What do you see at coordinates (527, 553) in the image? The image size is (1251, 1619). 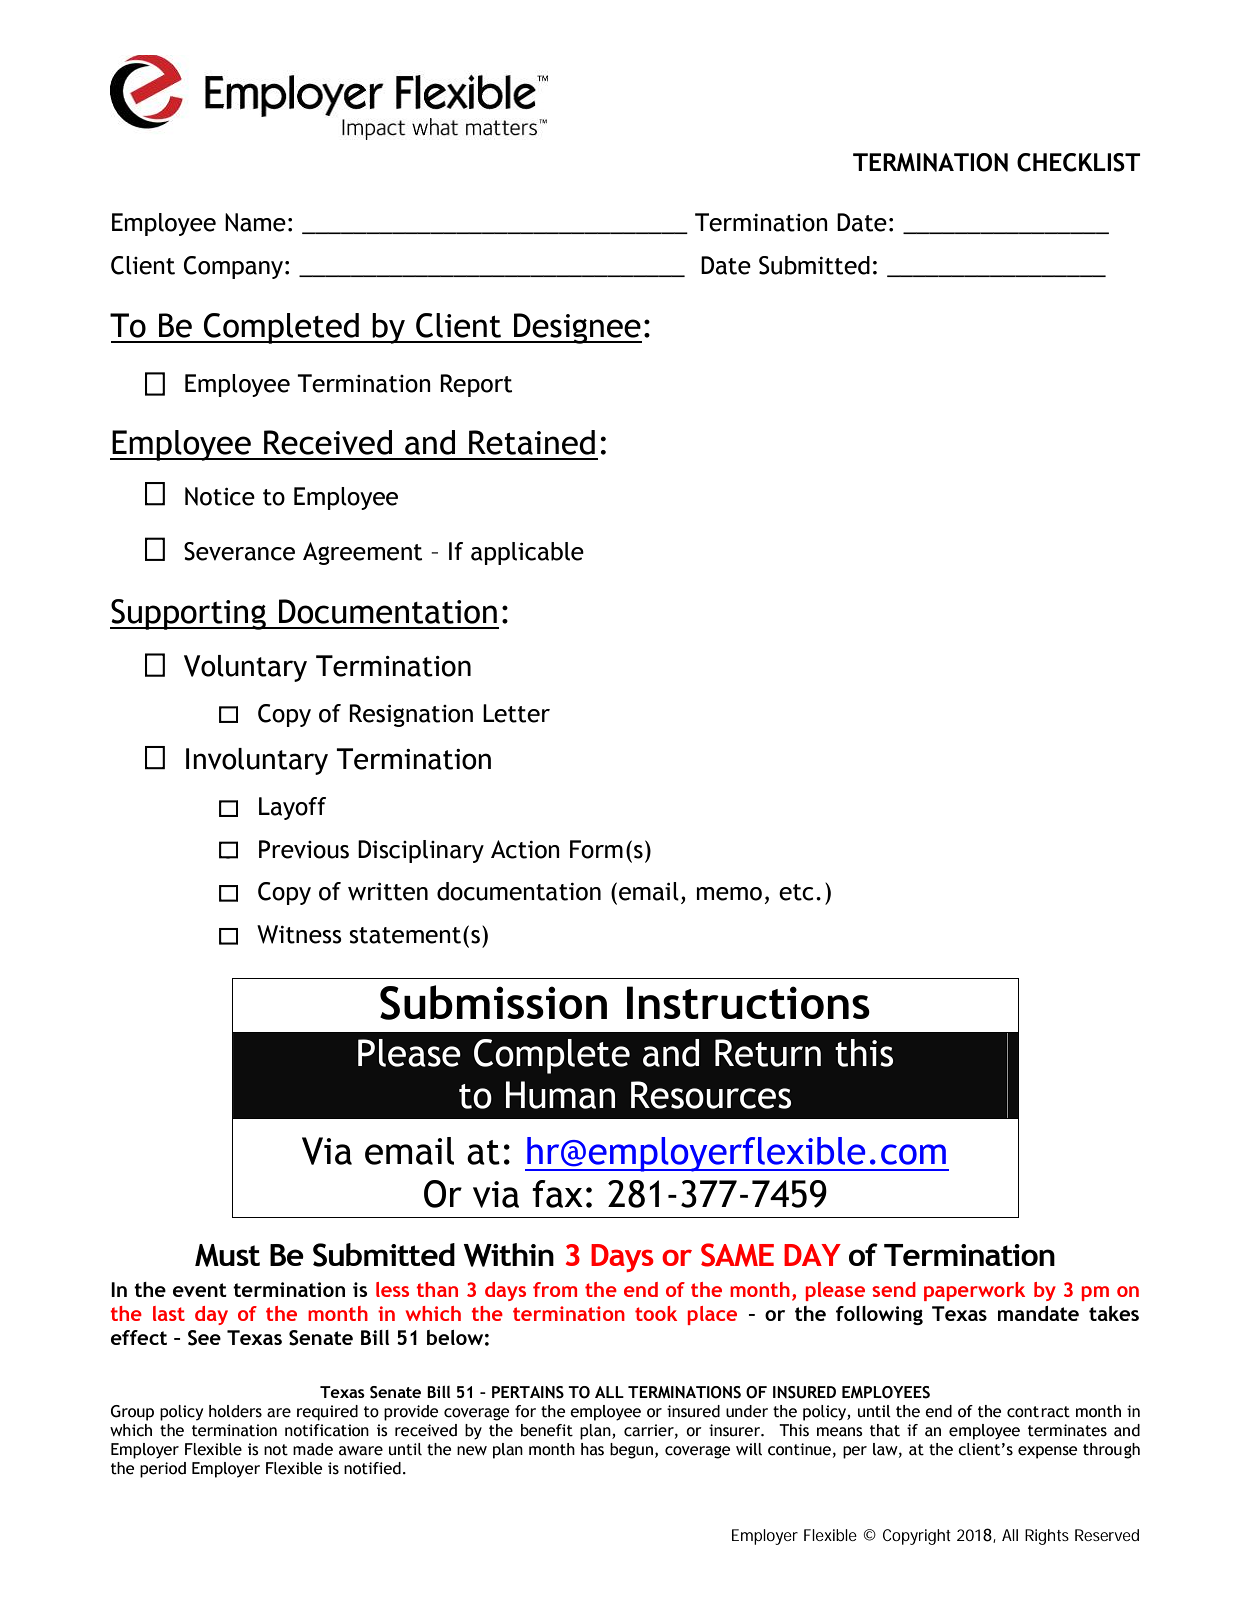 I see `applicable` at bounding box center [527, 553].
